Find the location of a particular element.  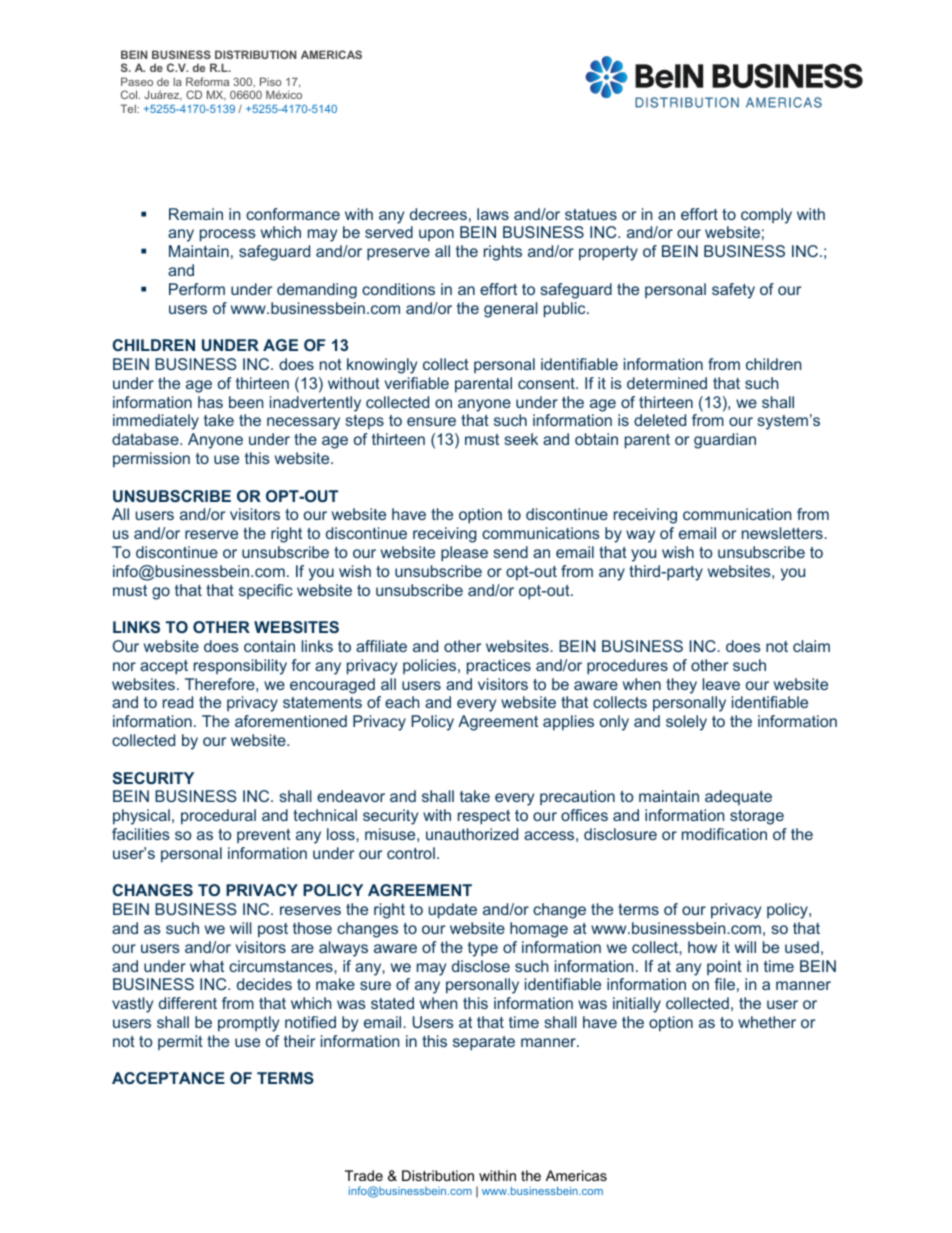

comply is located at coordinates (766, 216).
